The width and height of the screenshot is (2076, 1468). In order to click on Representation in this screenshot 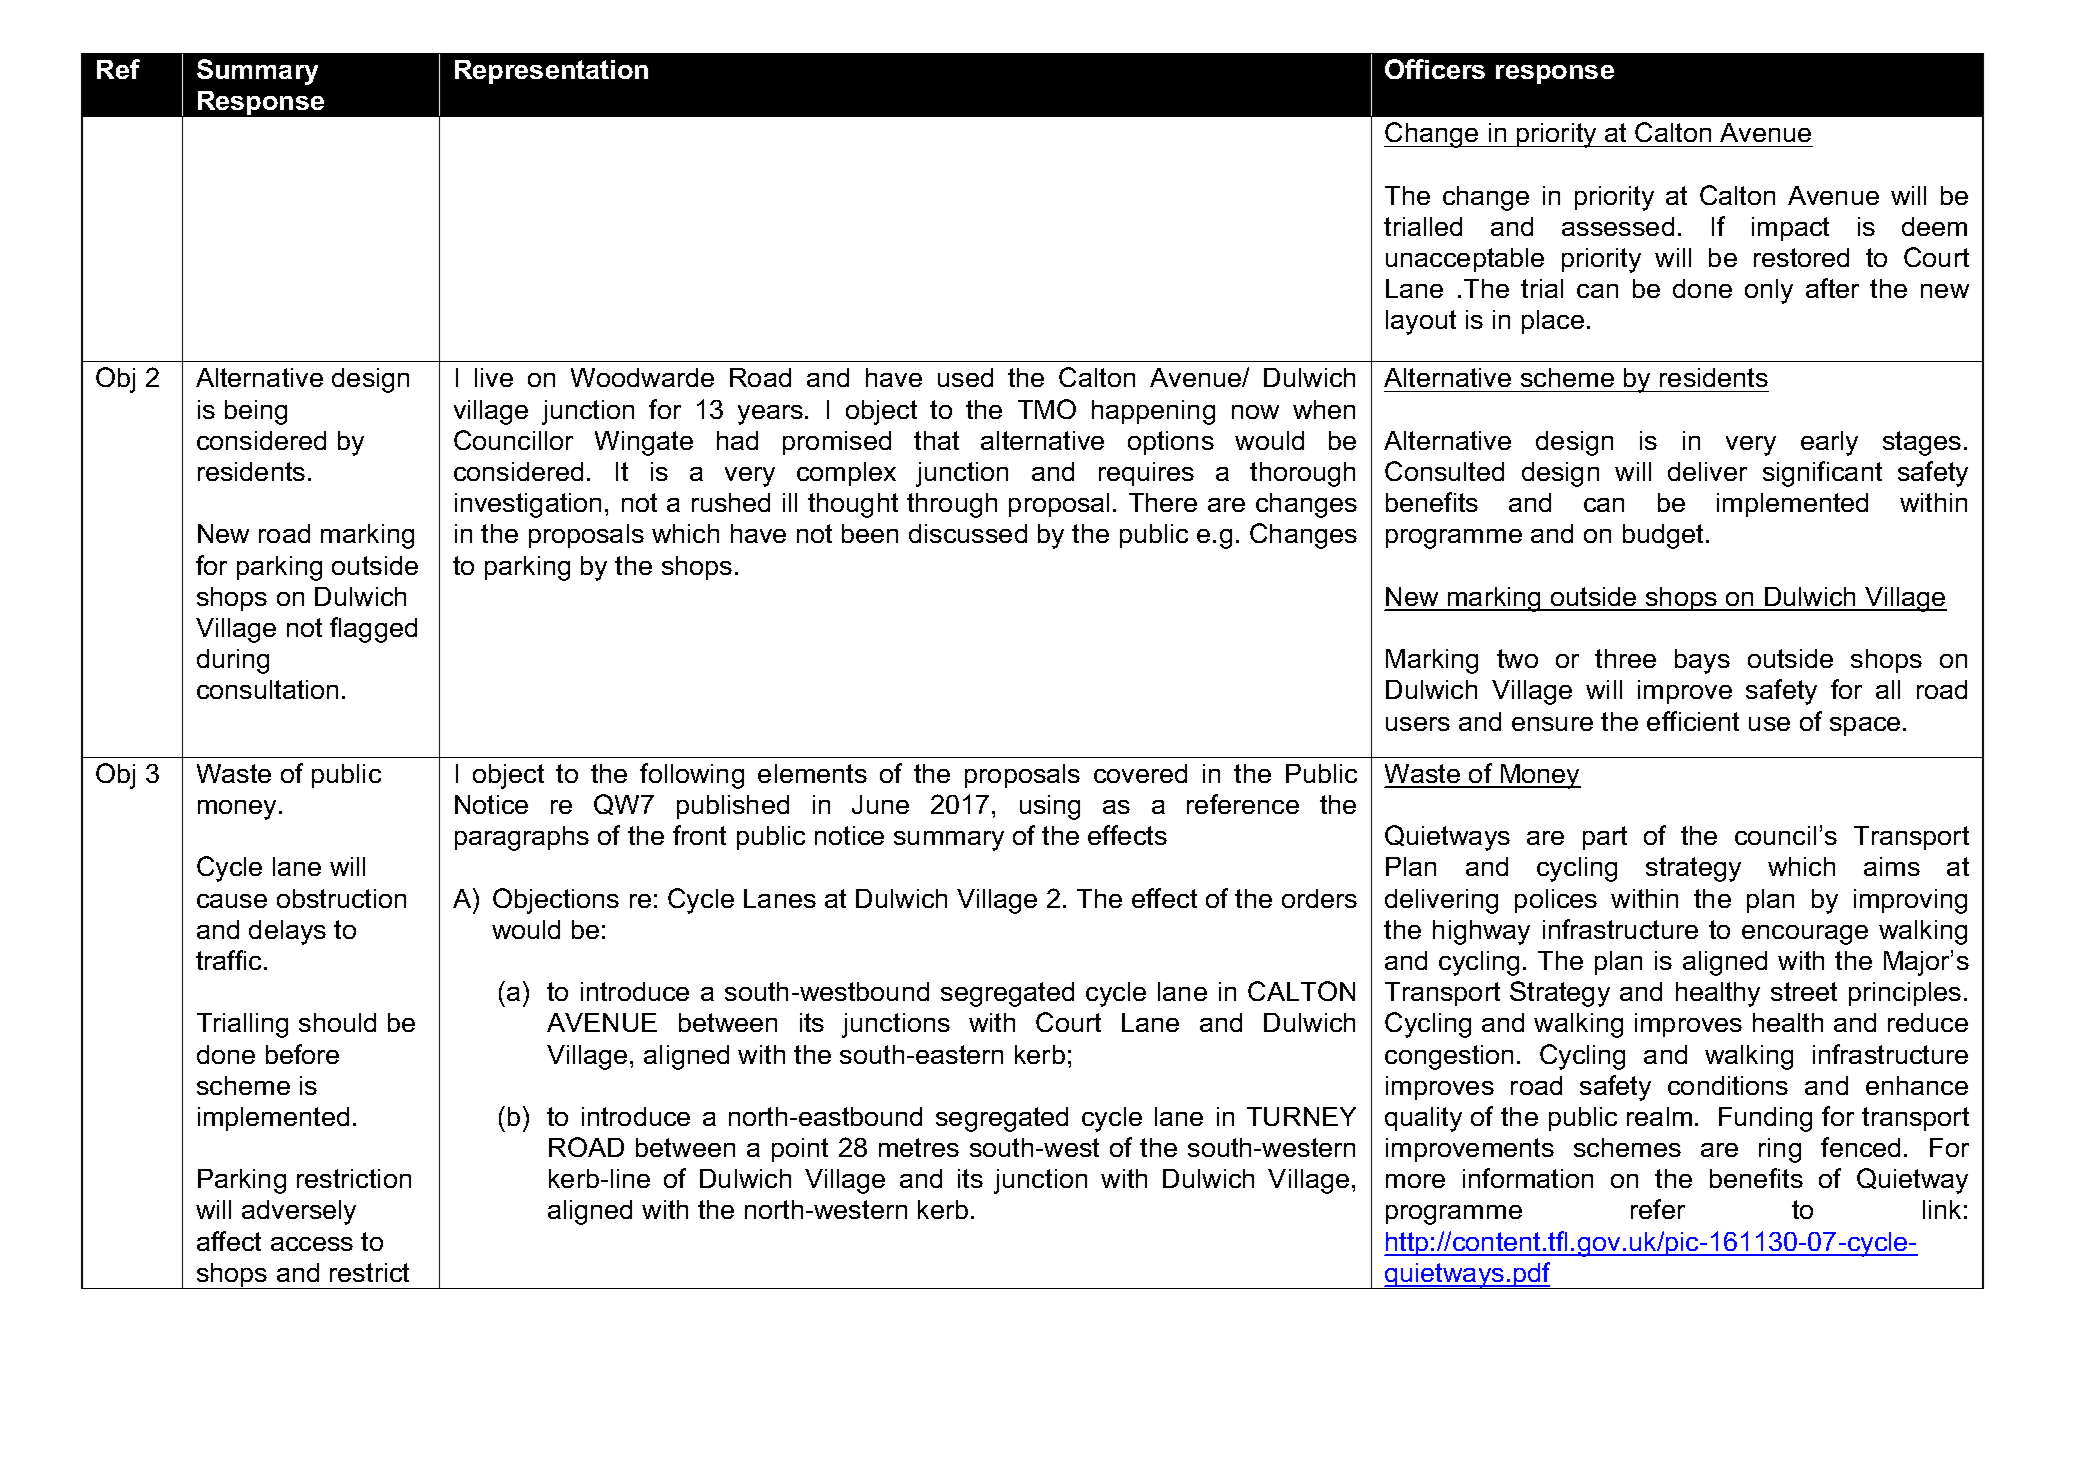, I will do `click(551, 72)`.
